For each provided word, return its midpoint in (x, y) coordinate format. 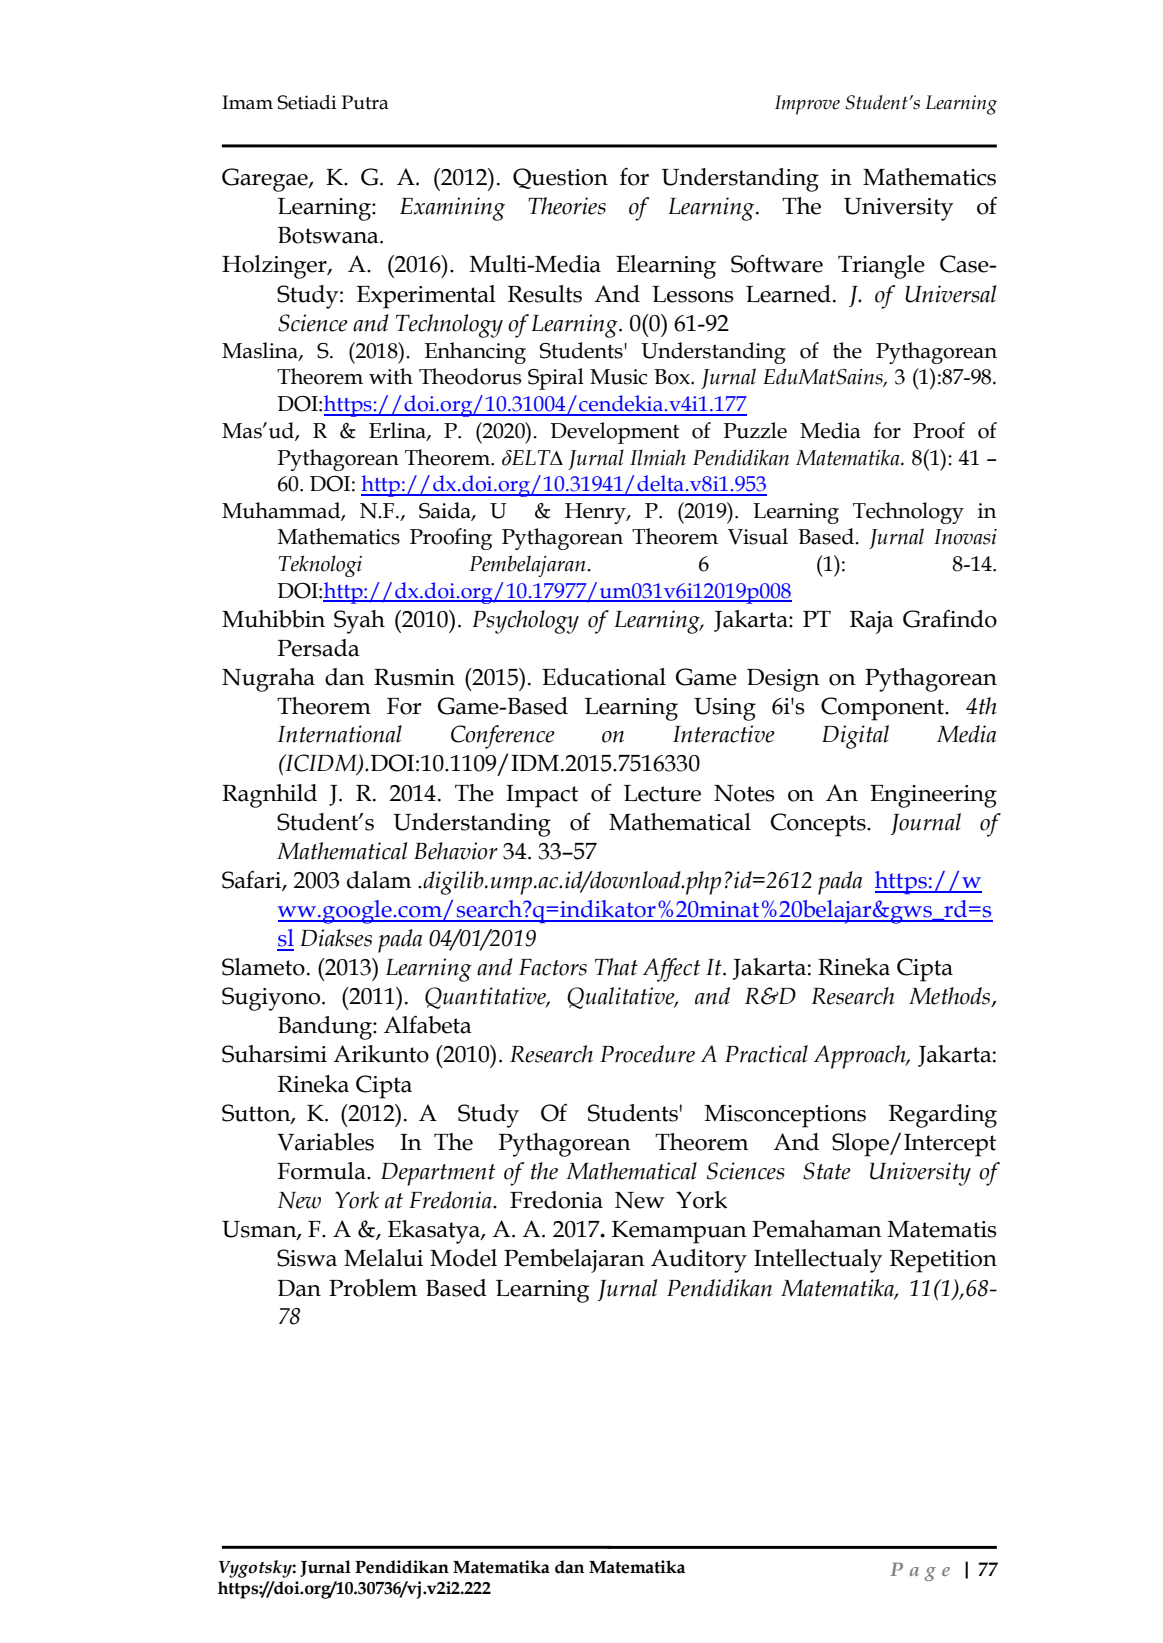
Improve (807, 105)
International (339, 734)
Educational (604, 677)
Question (560, 178)
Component (883, 709)
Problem (373, 1288)
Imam (247, 102)
